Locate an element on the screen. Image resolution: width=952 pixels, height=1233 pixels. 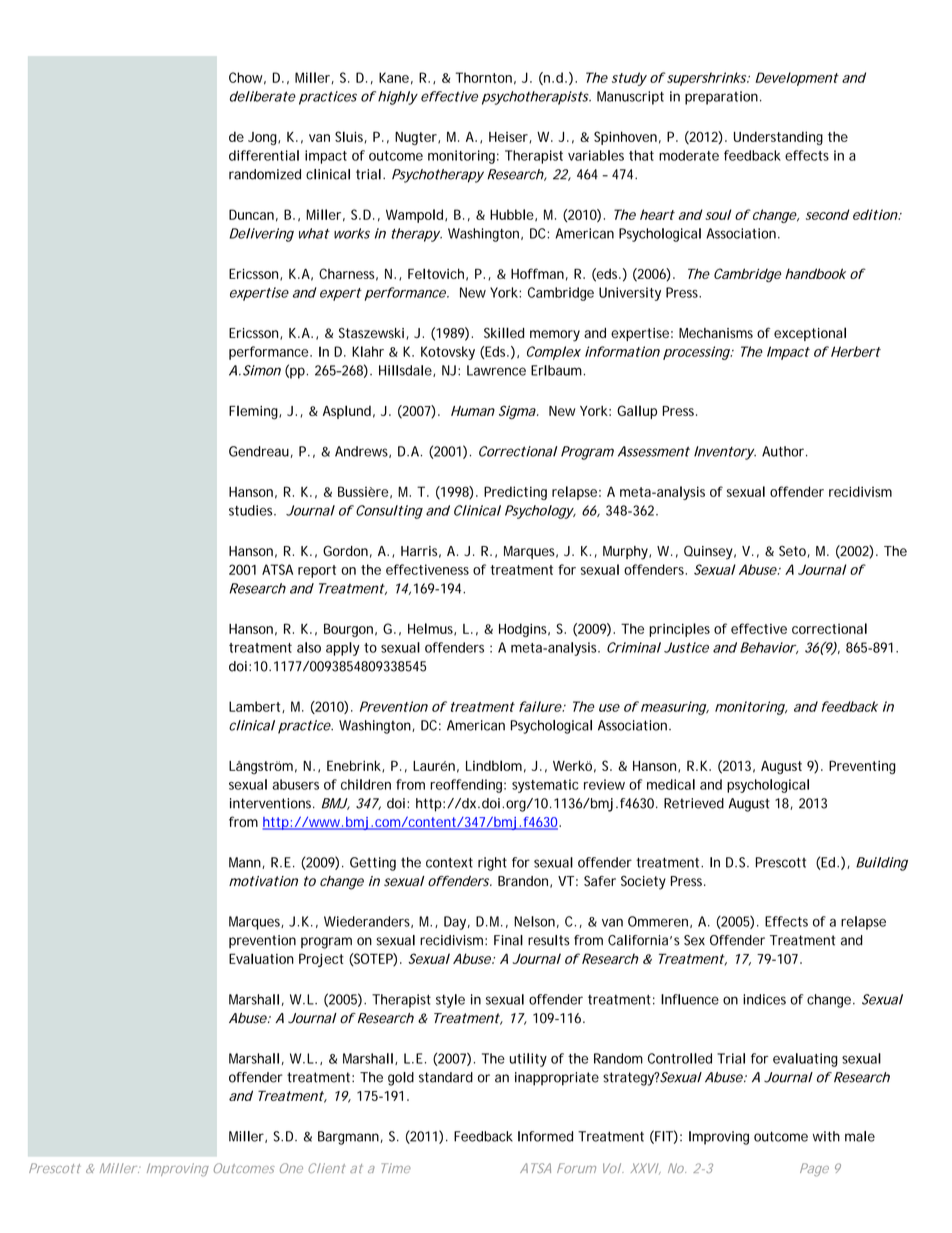
Client is located at coordinates (327, 1168).
